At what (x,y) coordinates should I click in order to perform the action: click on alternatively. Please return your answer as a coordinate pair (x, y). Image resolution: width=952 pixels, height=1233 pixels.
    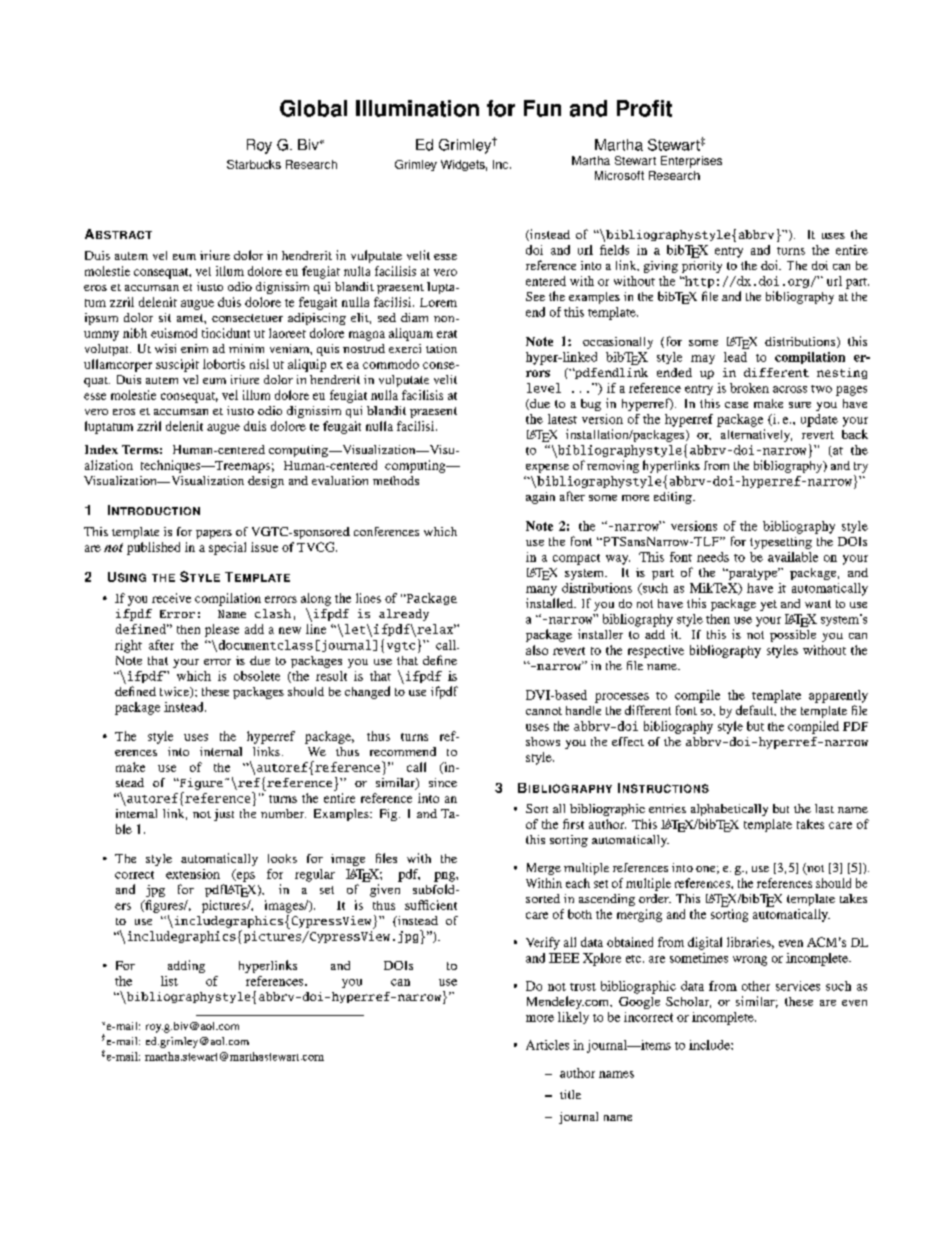
    Looking at the image, I should click on (756, 435).
